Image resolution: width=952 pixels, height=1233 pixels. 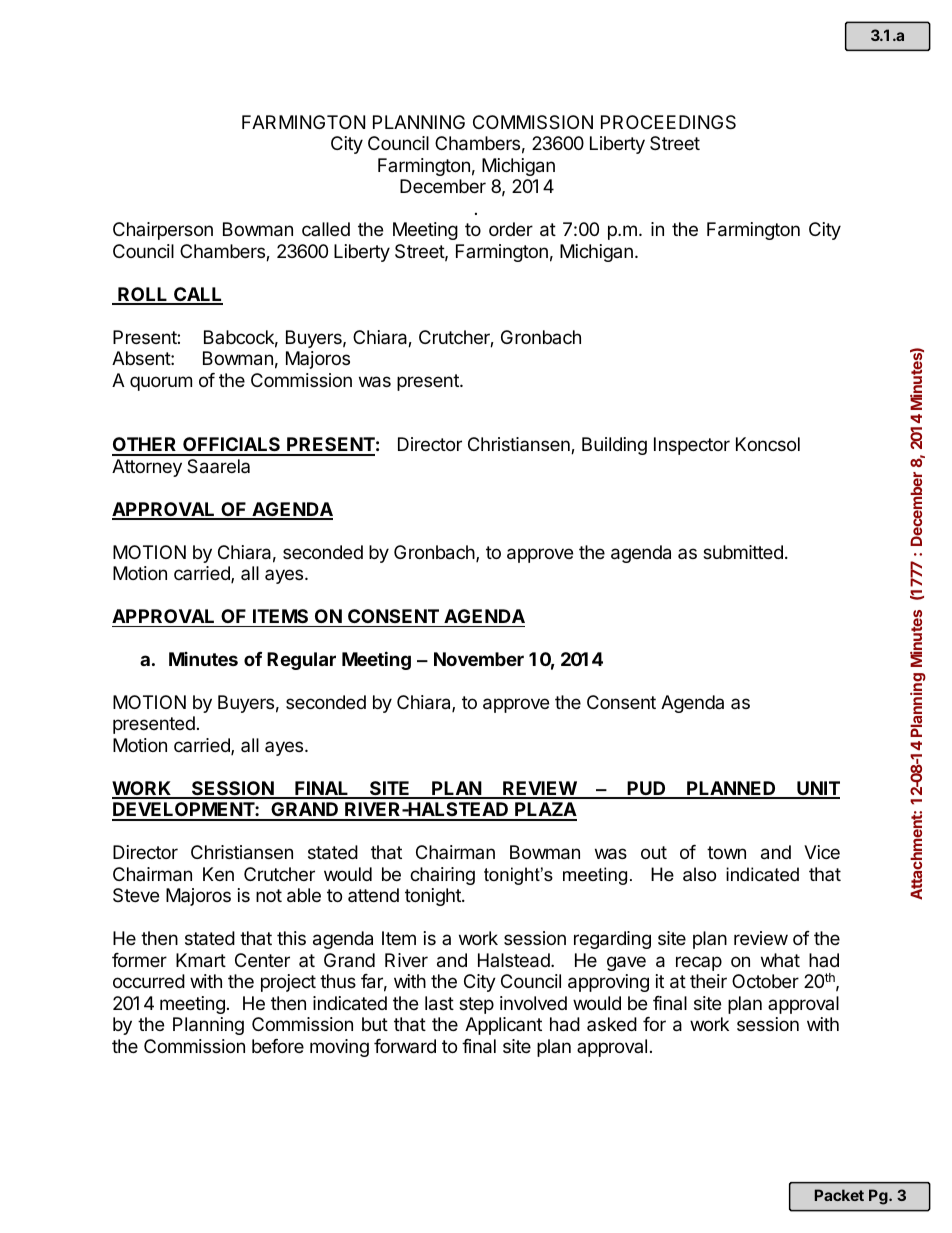 I want to click on Inspector, so click(x=692, y=446).
